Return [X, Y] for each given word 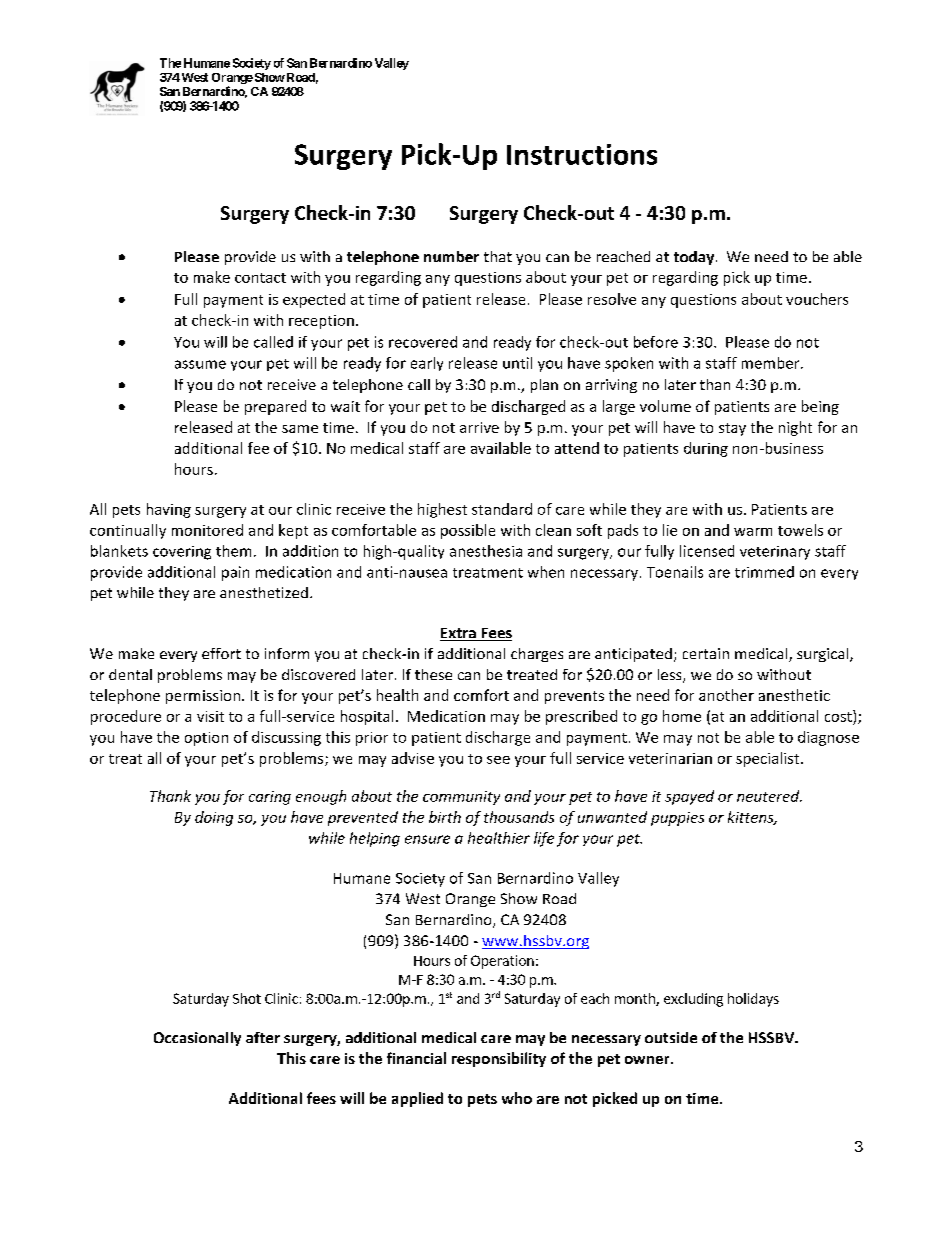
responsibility [499, 1059]
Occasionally [197, 1039]
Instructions [582, 154]
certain [706, 653]
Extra [459, 634]
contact [260, 278]
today [695, 258]
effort [221, 653]
